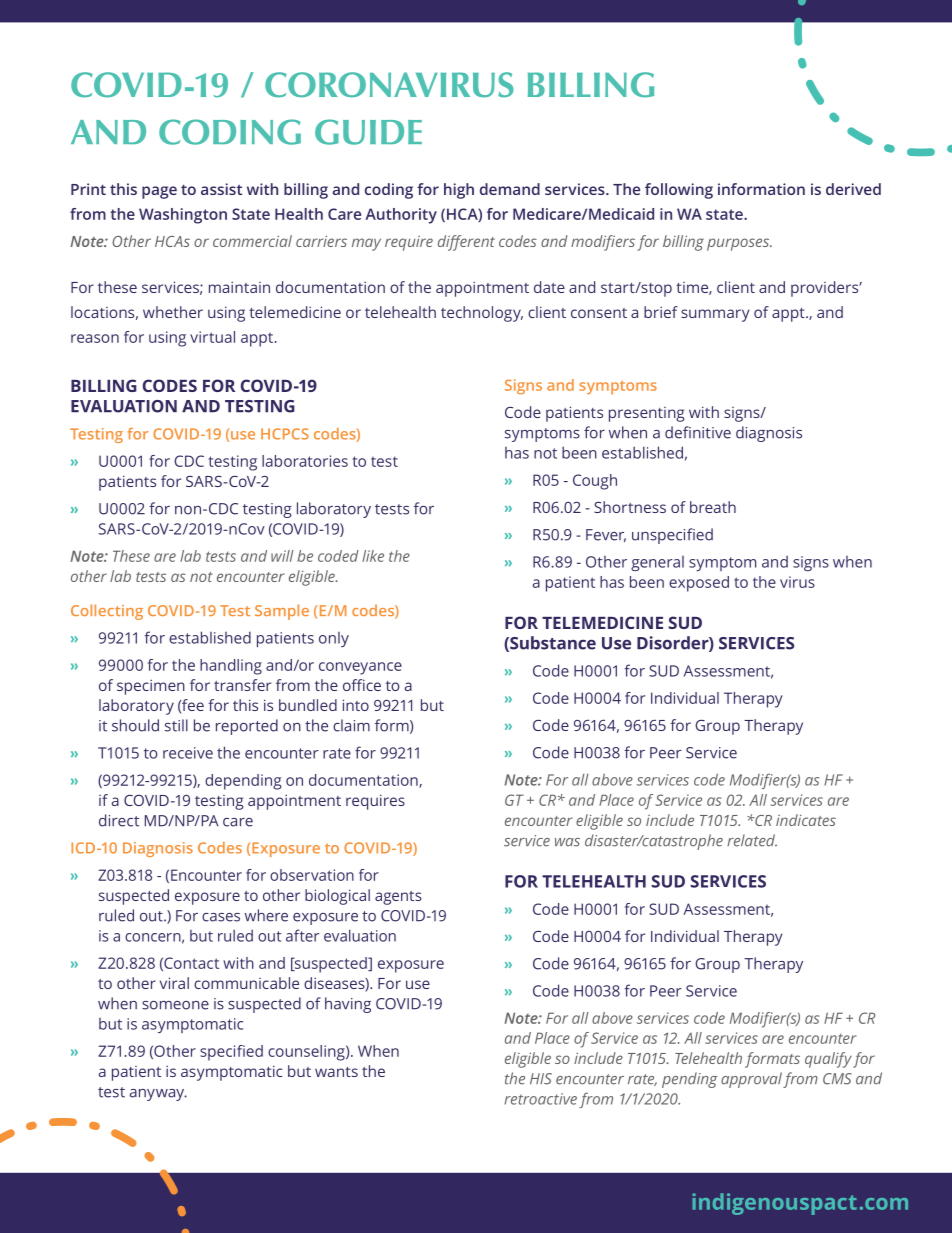  Describe the element at coordinates (107, 612) in the screenshot. I see `Collecting` at that location.
